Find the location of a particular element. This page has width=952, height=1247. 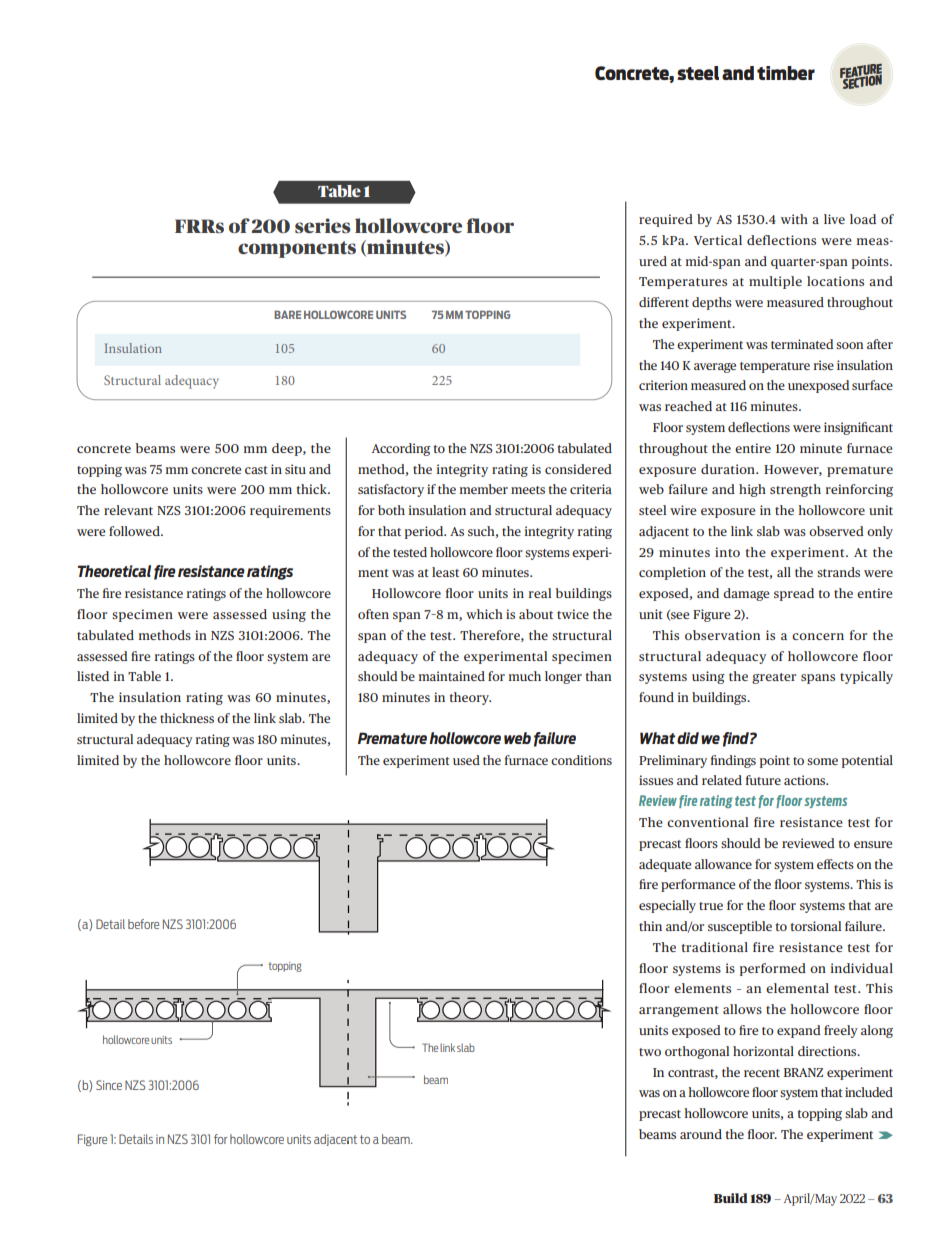

required is located at coordinates (666, 220).
